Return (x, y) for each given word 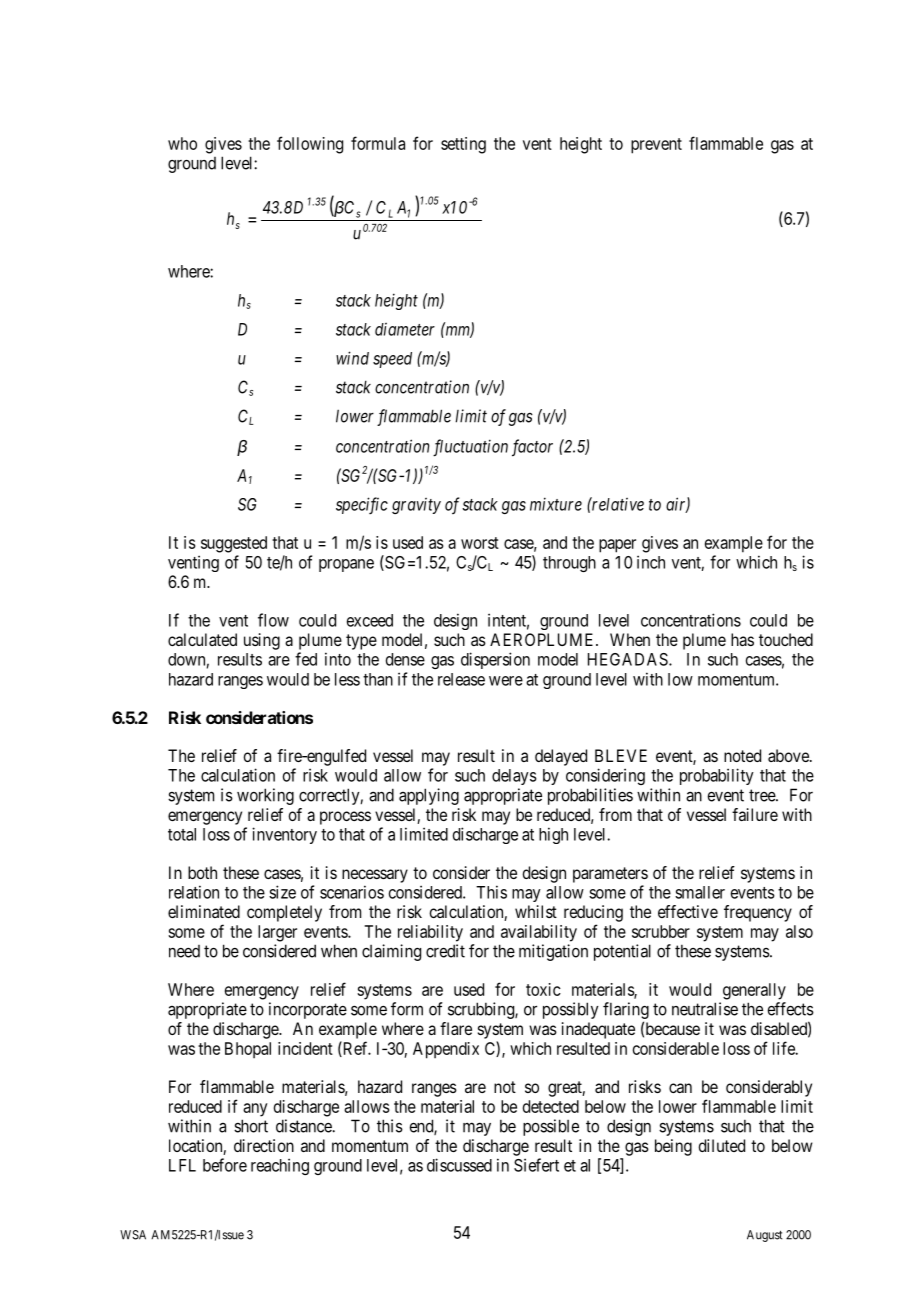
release (461, 679)
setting (463, 145)
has (742, 639)
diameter (405, 329)
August (765, 1236)
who (182, 143)
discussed (459, 1165)
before (225, 1165)
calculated (202, 639)
